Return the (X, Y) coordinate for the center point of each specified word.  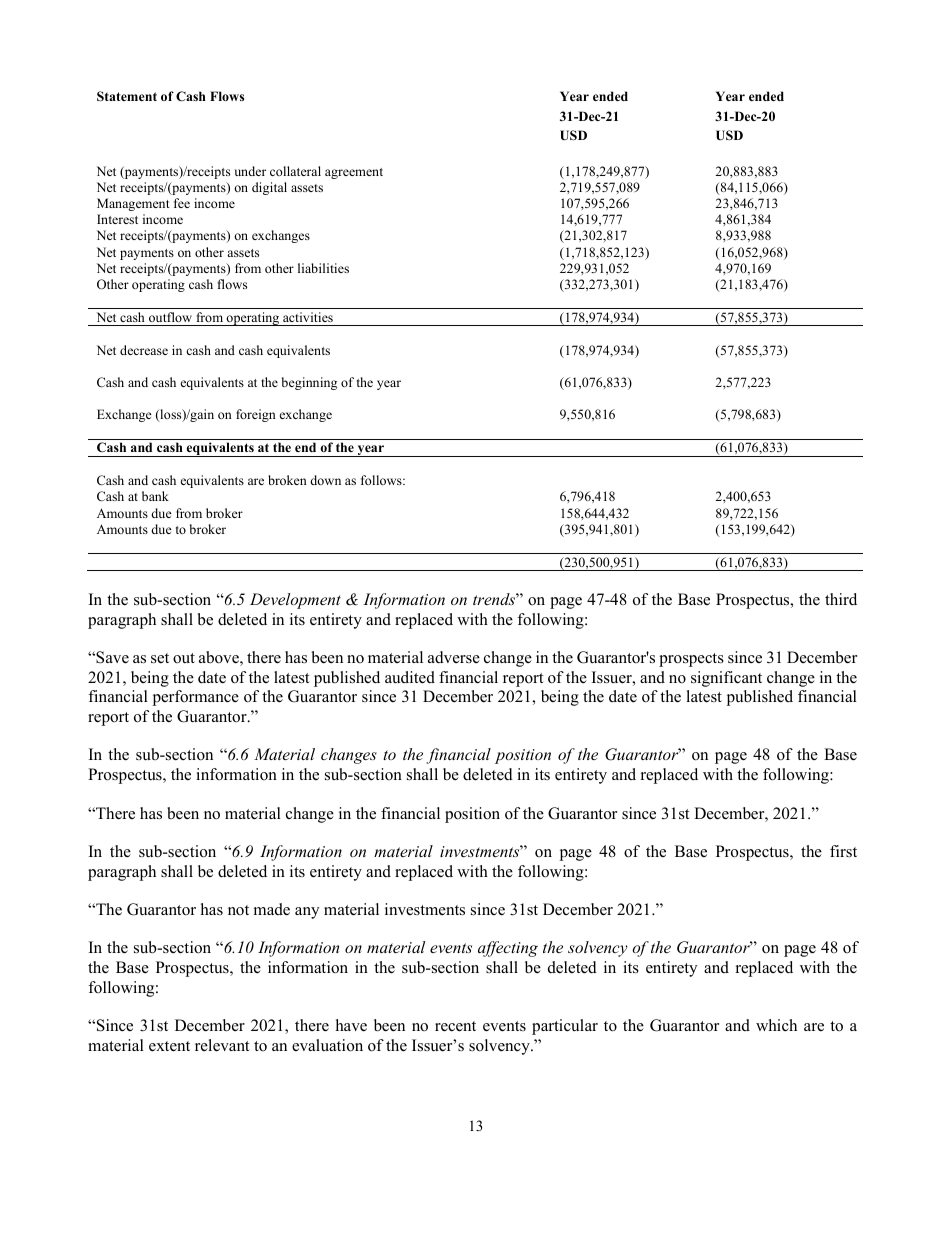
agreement (354, 173)
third (841, 599)
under (250, 171)
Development (295, 601)
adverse (454, 657)
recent (455, 1026)
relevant (222, 1045)
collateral (295, 171)
